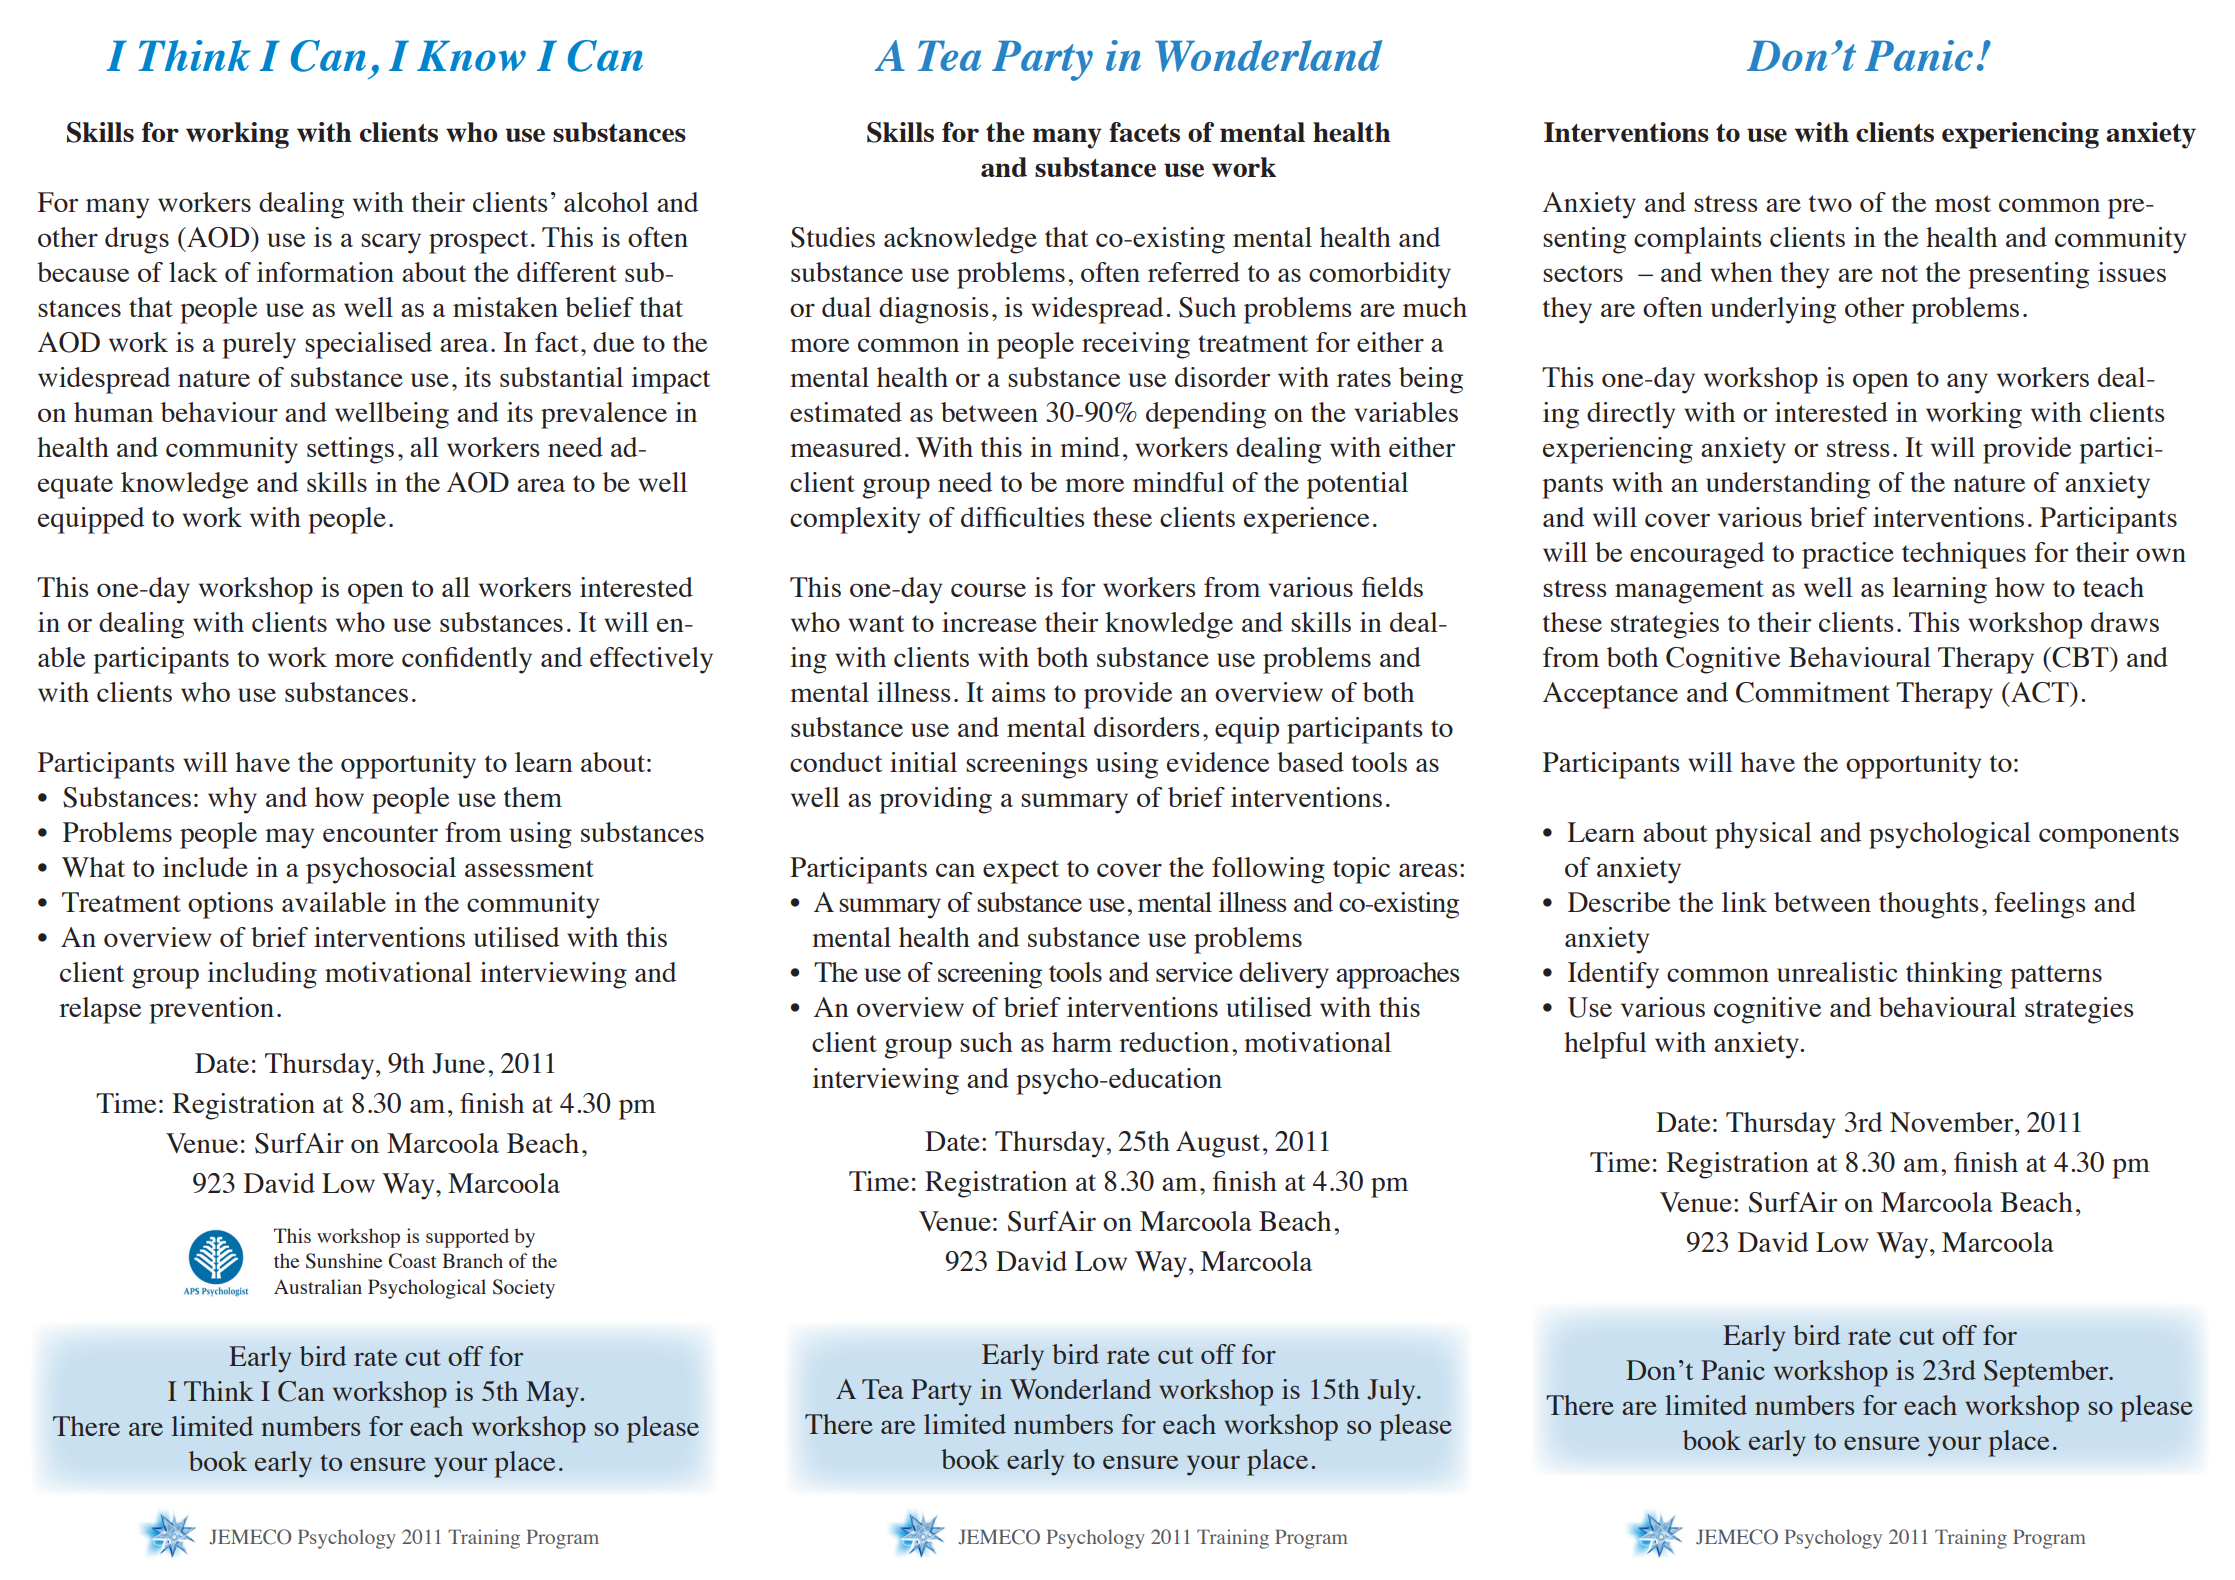 Image resolution: width=2235 pixels, height=1580 pixels. What do you see at coordinates (318, 1286) in the page?
I see `Australian` at bounding box center [318, 1286].
